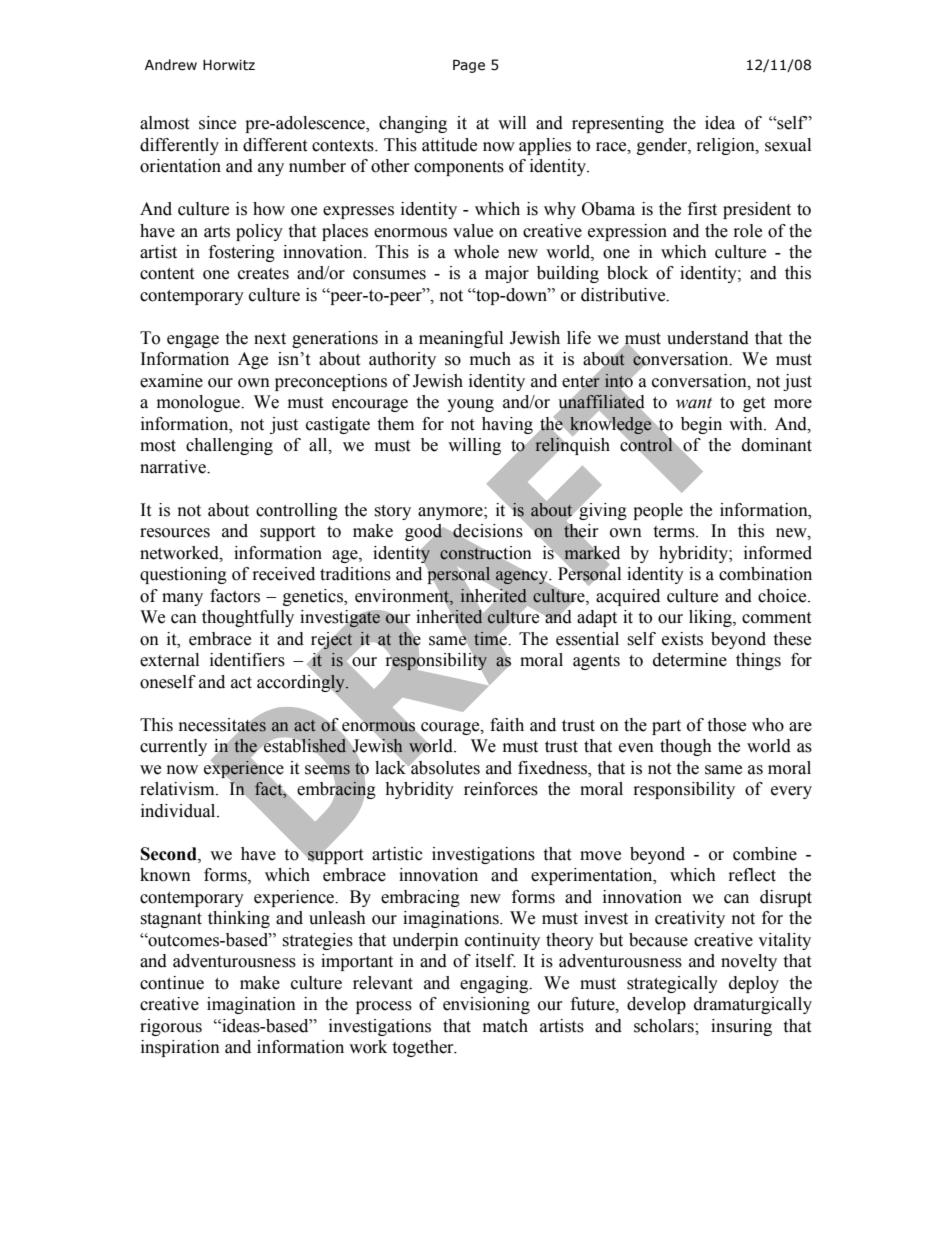 The image size is (952, 1233). Describe the element at coordinates (171, 1027) in the document. I see `rigorous` at that location.
